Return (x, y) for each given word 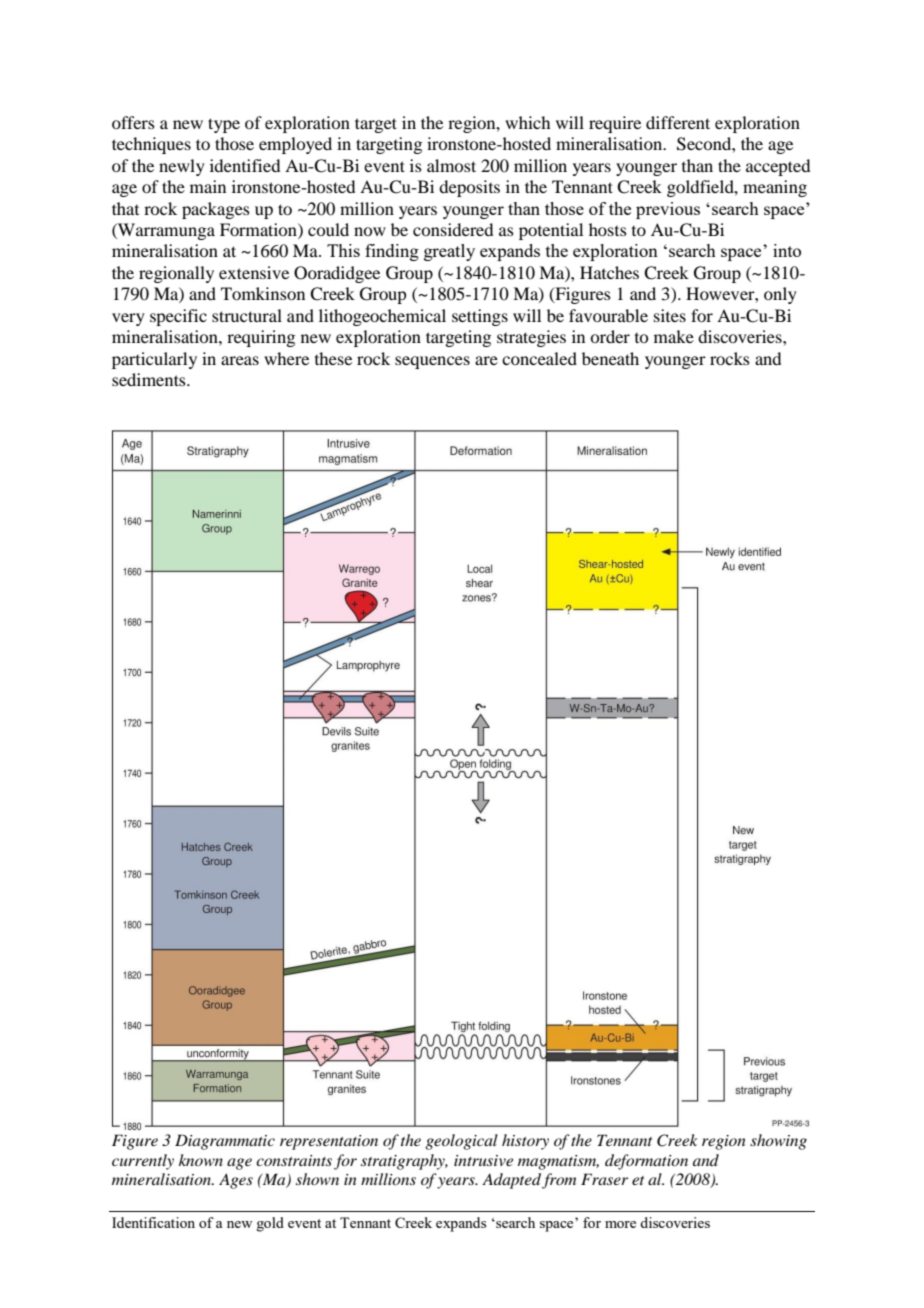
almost (451, 165)
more (620, 1224)
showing (778, 1142)
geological (461, 1142)
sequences (432, 362)
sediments (150, 379)
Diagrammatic (225, 1142)
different (678, 122)
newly (182, 167)
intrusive (483, 1160)
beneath (610, 358)
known (201, 1160)
